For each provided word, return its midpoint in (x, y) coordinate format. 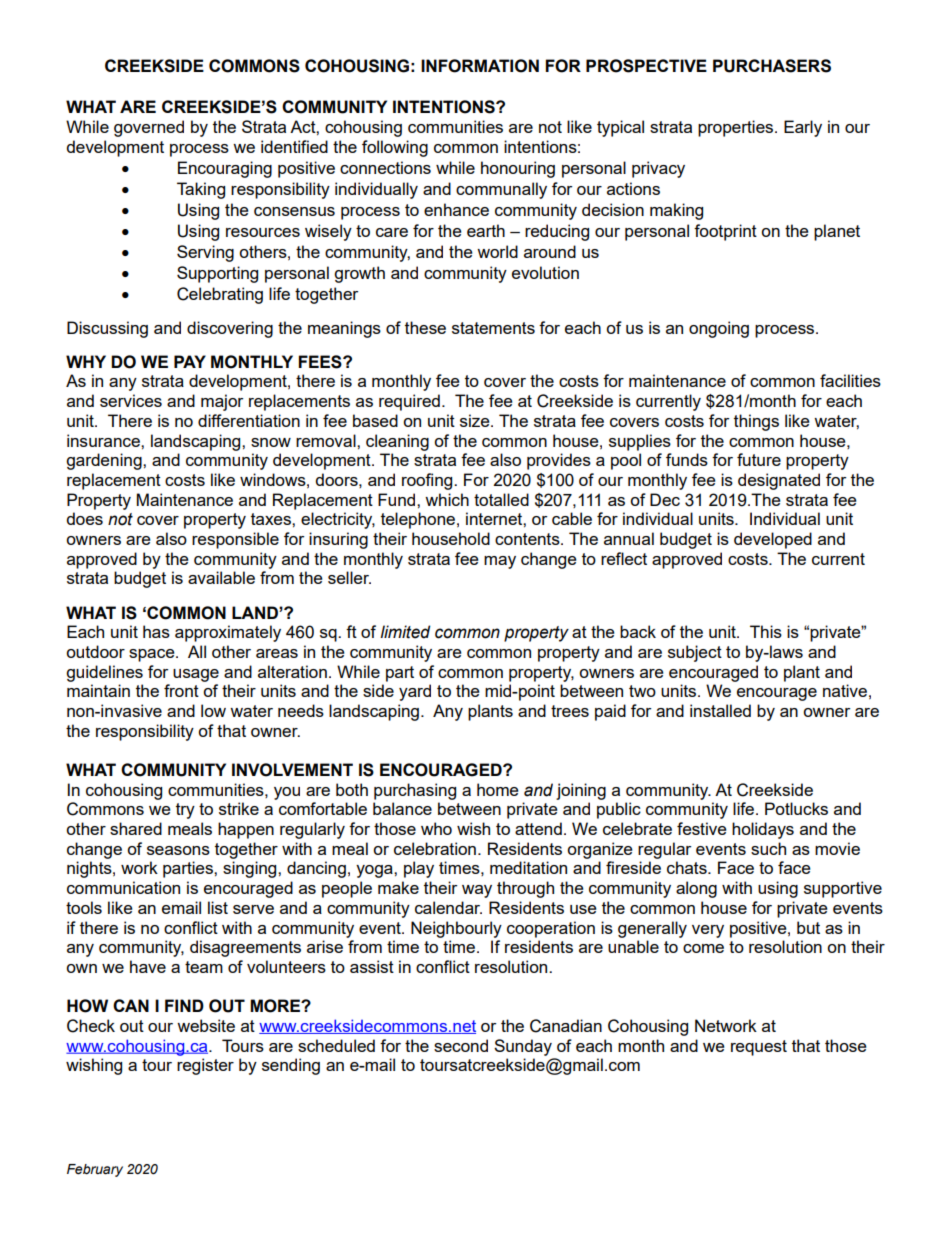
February (95, 1170)
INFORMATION (480, 66)
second (461, 1045)
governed (149, 128)
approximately (228, 633)
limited (405, 632)
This (766, 631)
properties (737, 128)
